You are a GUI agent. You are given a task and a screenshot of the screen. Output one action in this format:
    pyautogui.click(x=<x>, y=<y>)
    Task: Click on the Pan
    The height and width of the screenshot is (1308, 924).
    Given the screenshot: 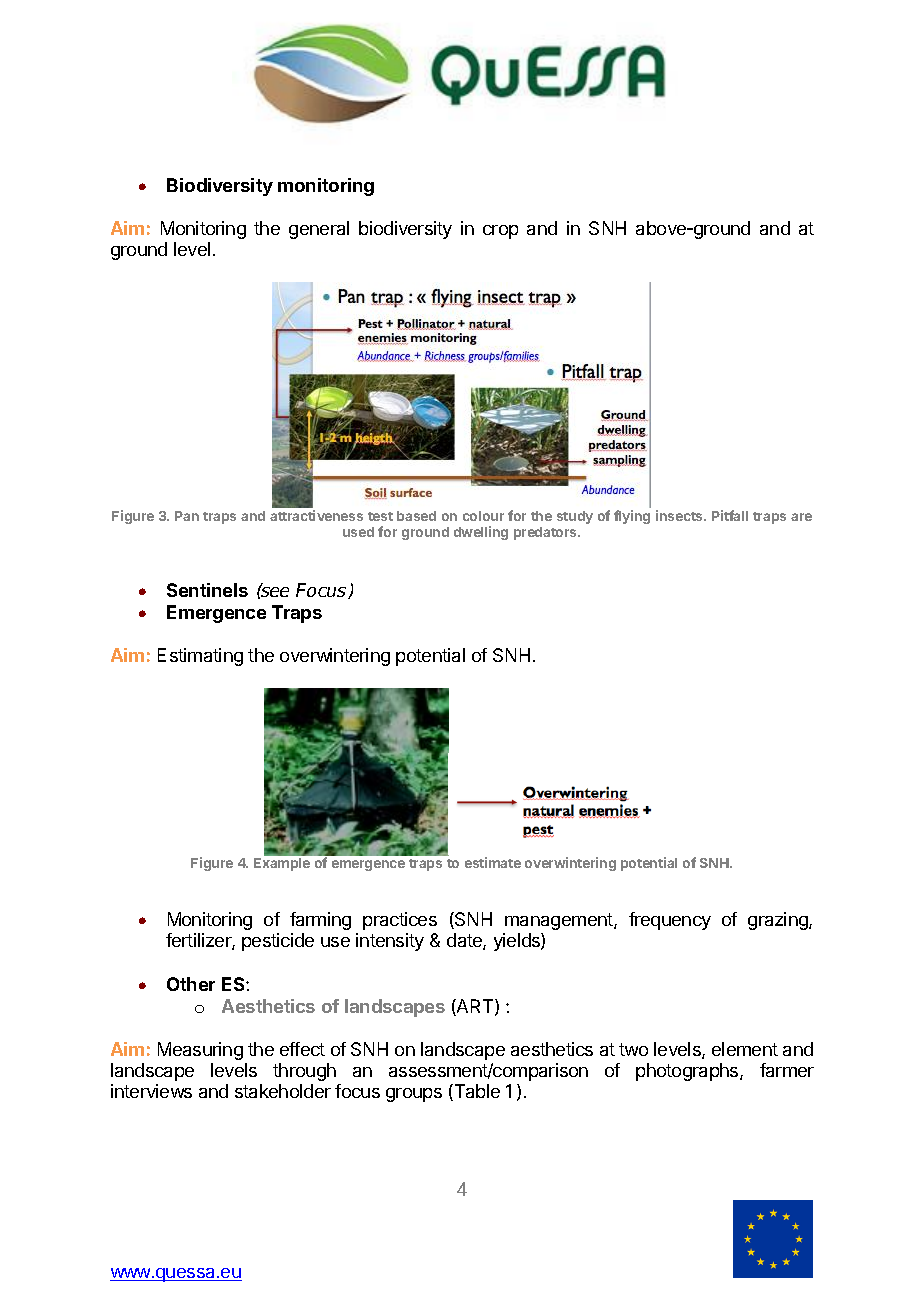 What is the action you would take?
    pyautogui.click(x=187, y=516)
